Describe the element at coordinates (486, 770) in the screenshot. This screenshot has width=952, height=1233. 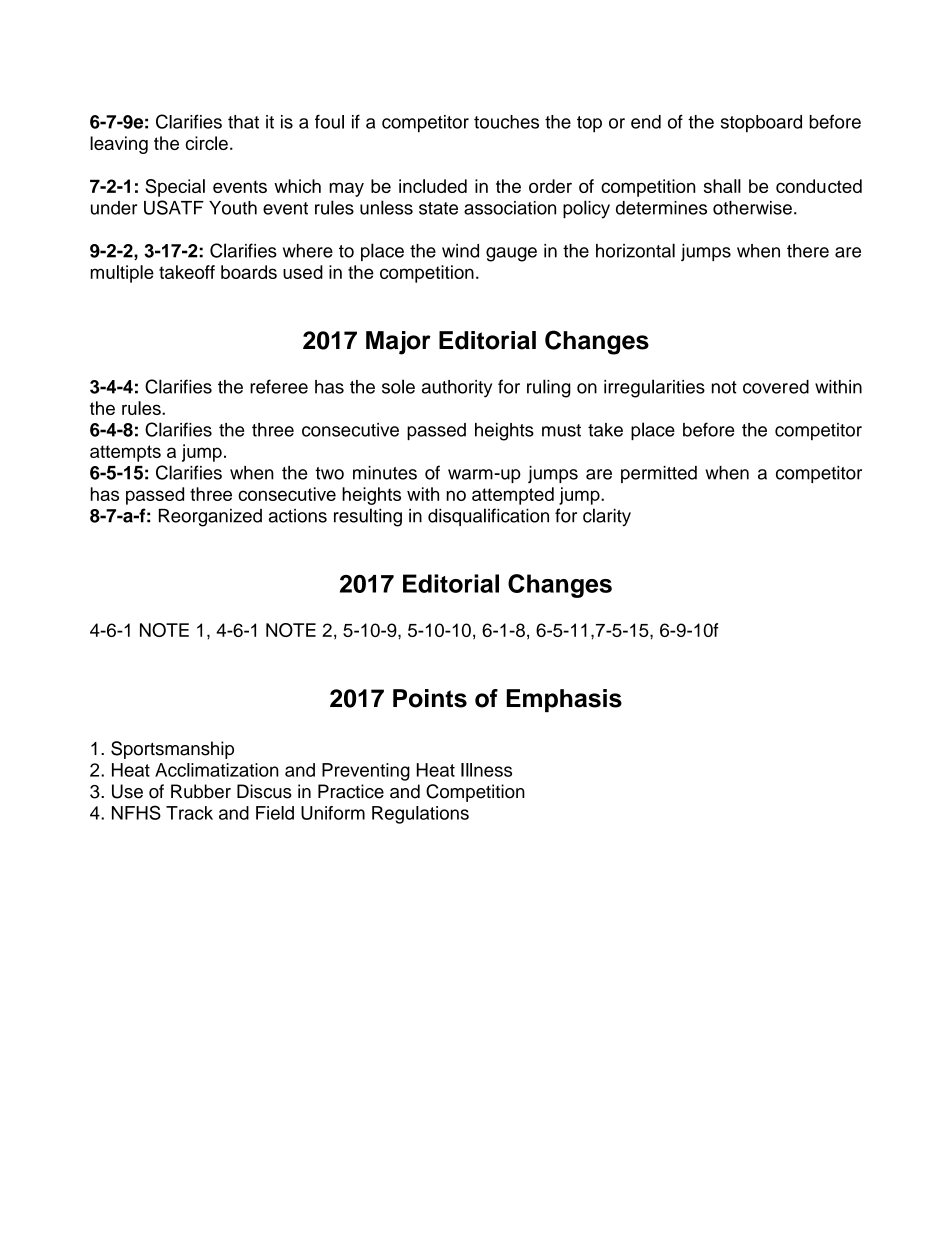
I see `Illness` at that location.
